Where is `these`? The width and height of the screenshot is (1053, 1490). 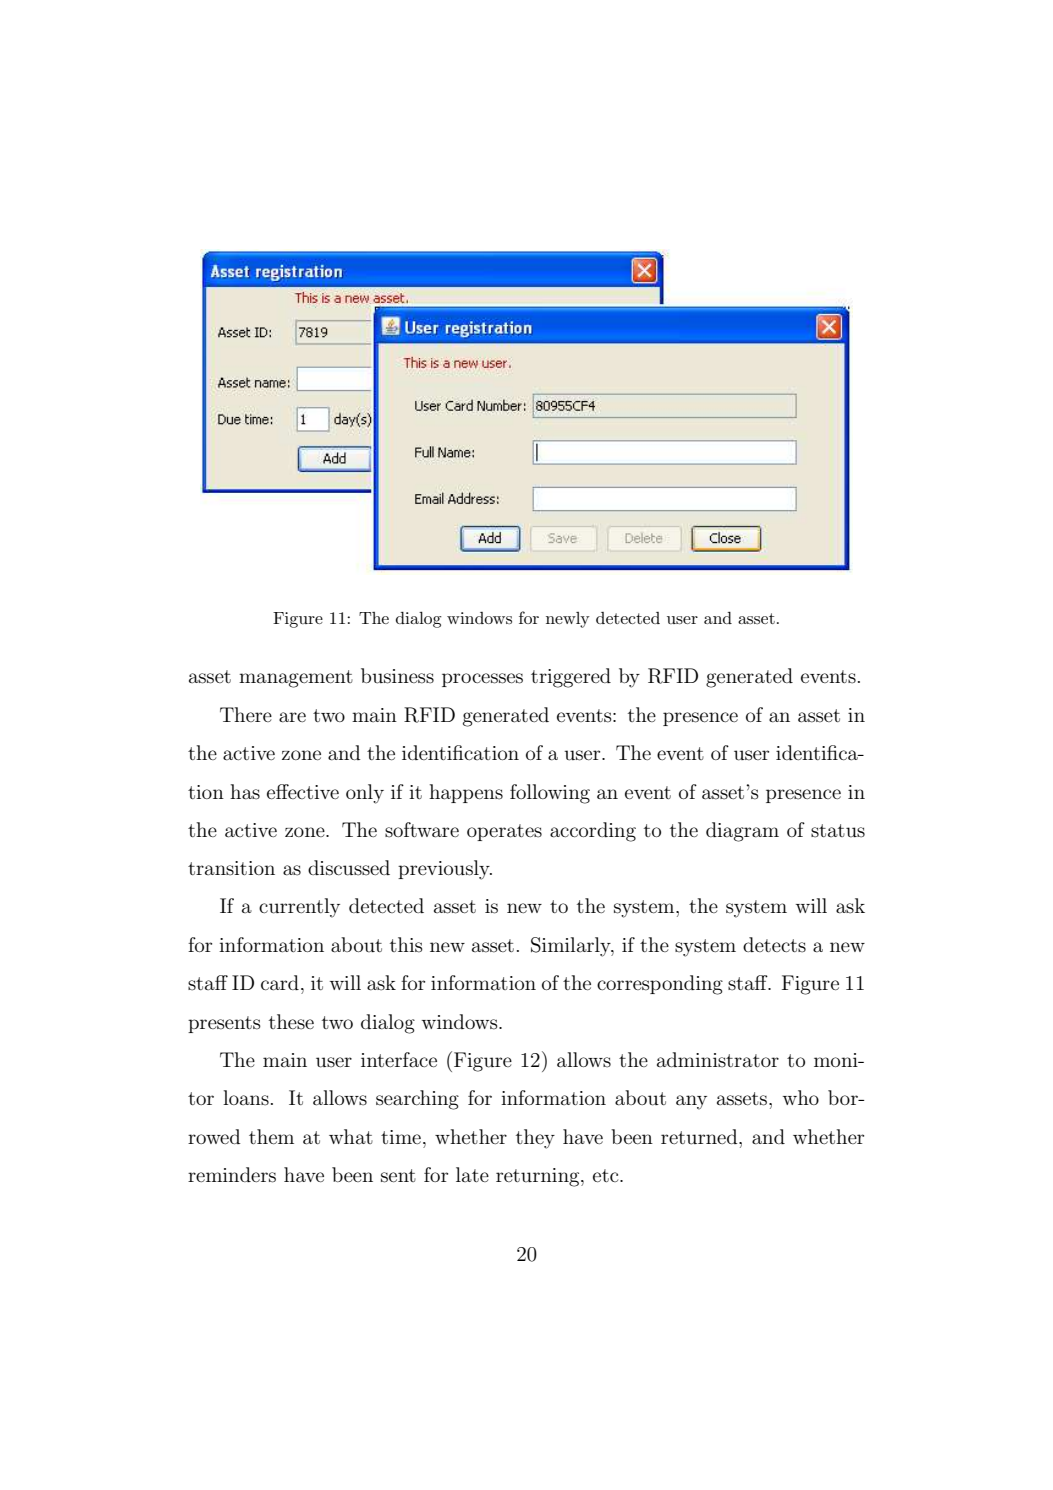 these is located at coordinates (291, 1022).
